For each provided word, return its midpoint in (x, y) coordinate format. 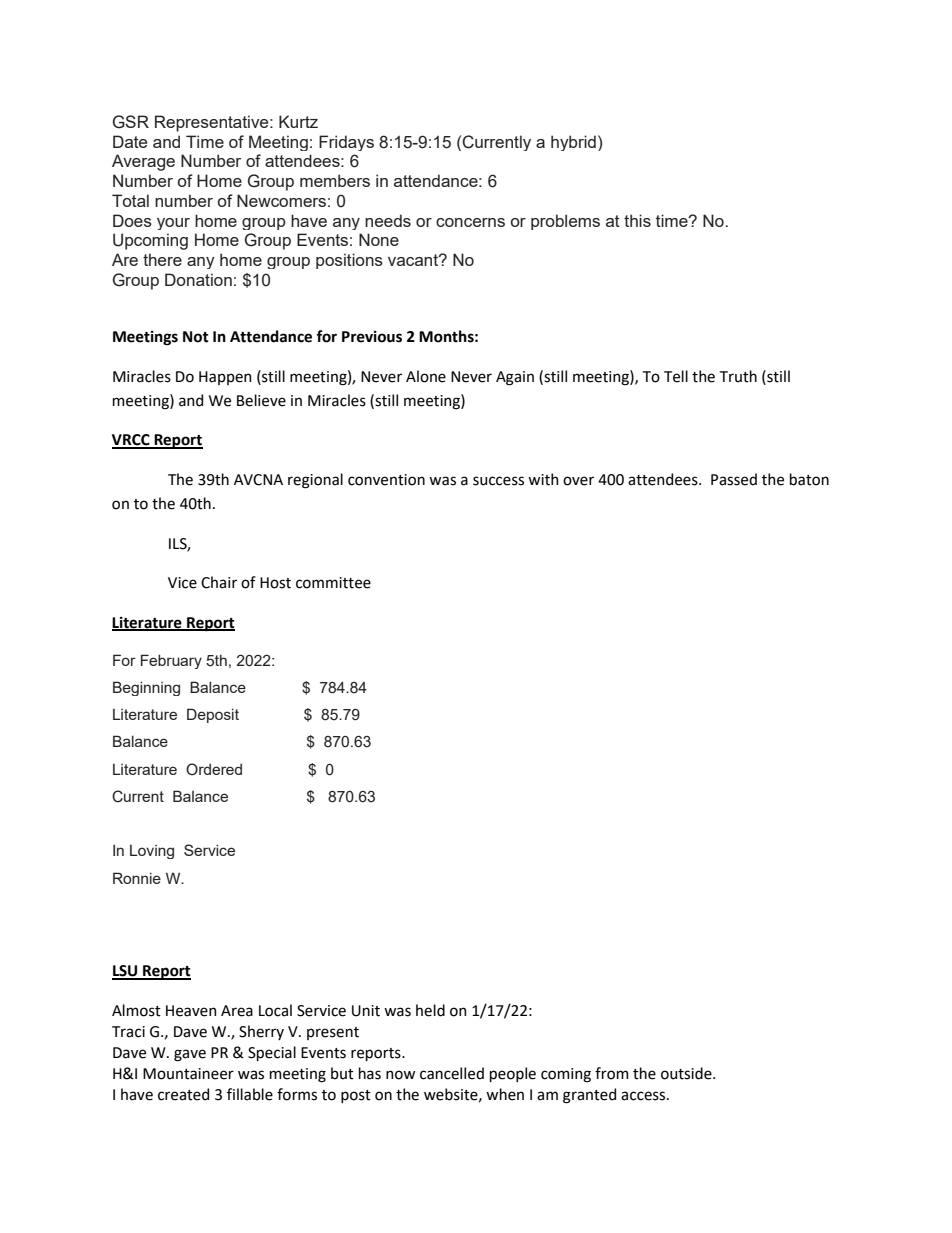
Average (143, 162)
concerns (470, 222)
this (637, 220)
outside (687, 1073)
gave (190, 1055)
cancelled (452, 1073)
